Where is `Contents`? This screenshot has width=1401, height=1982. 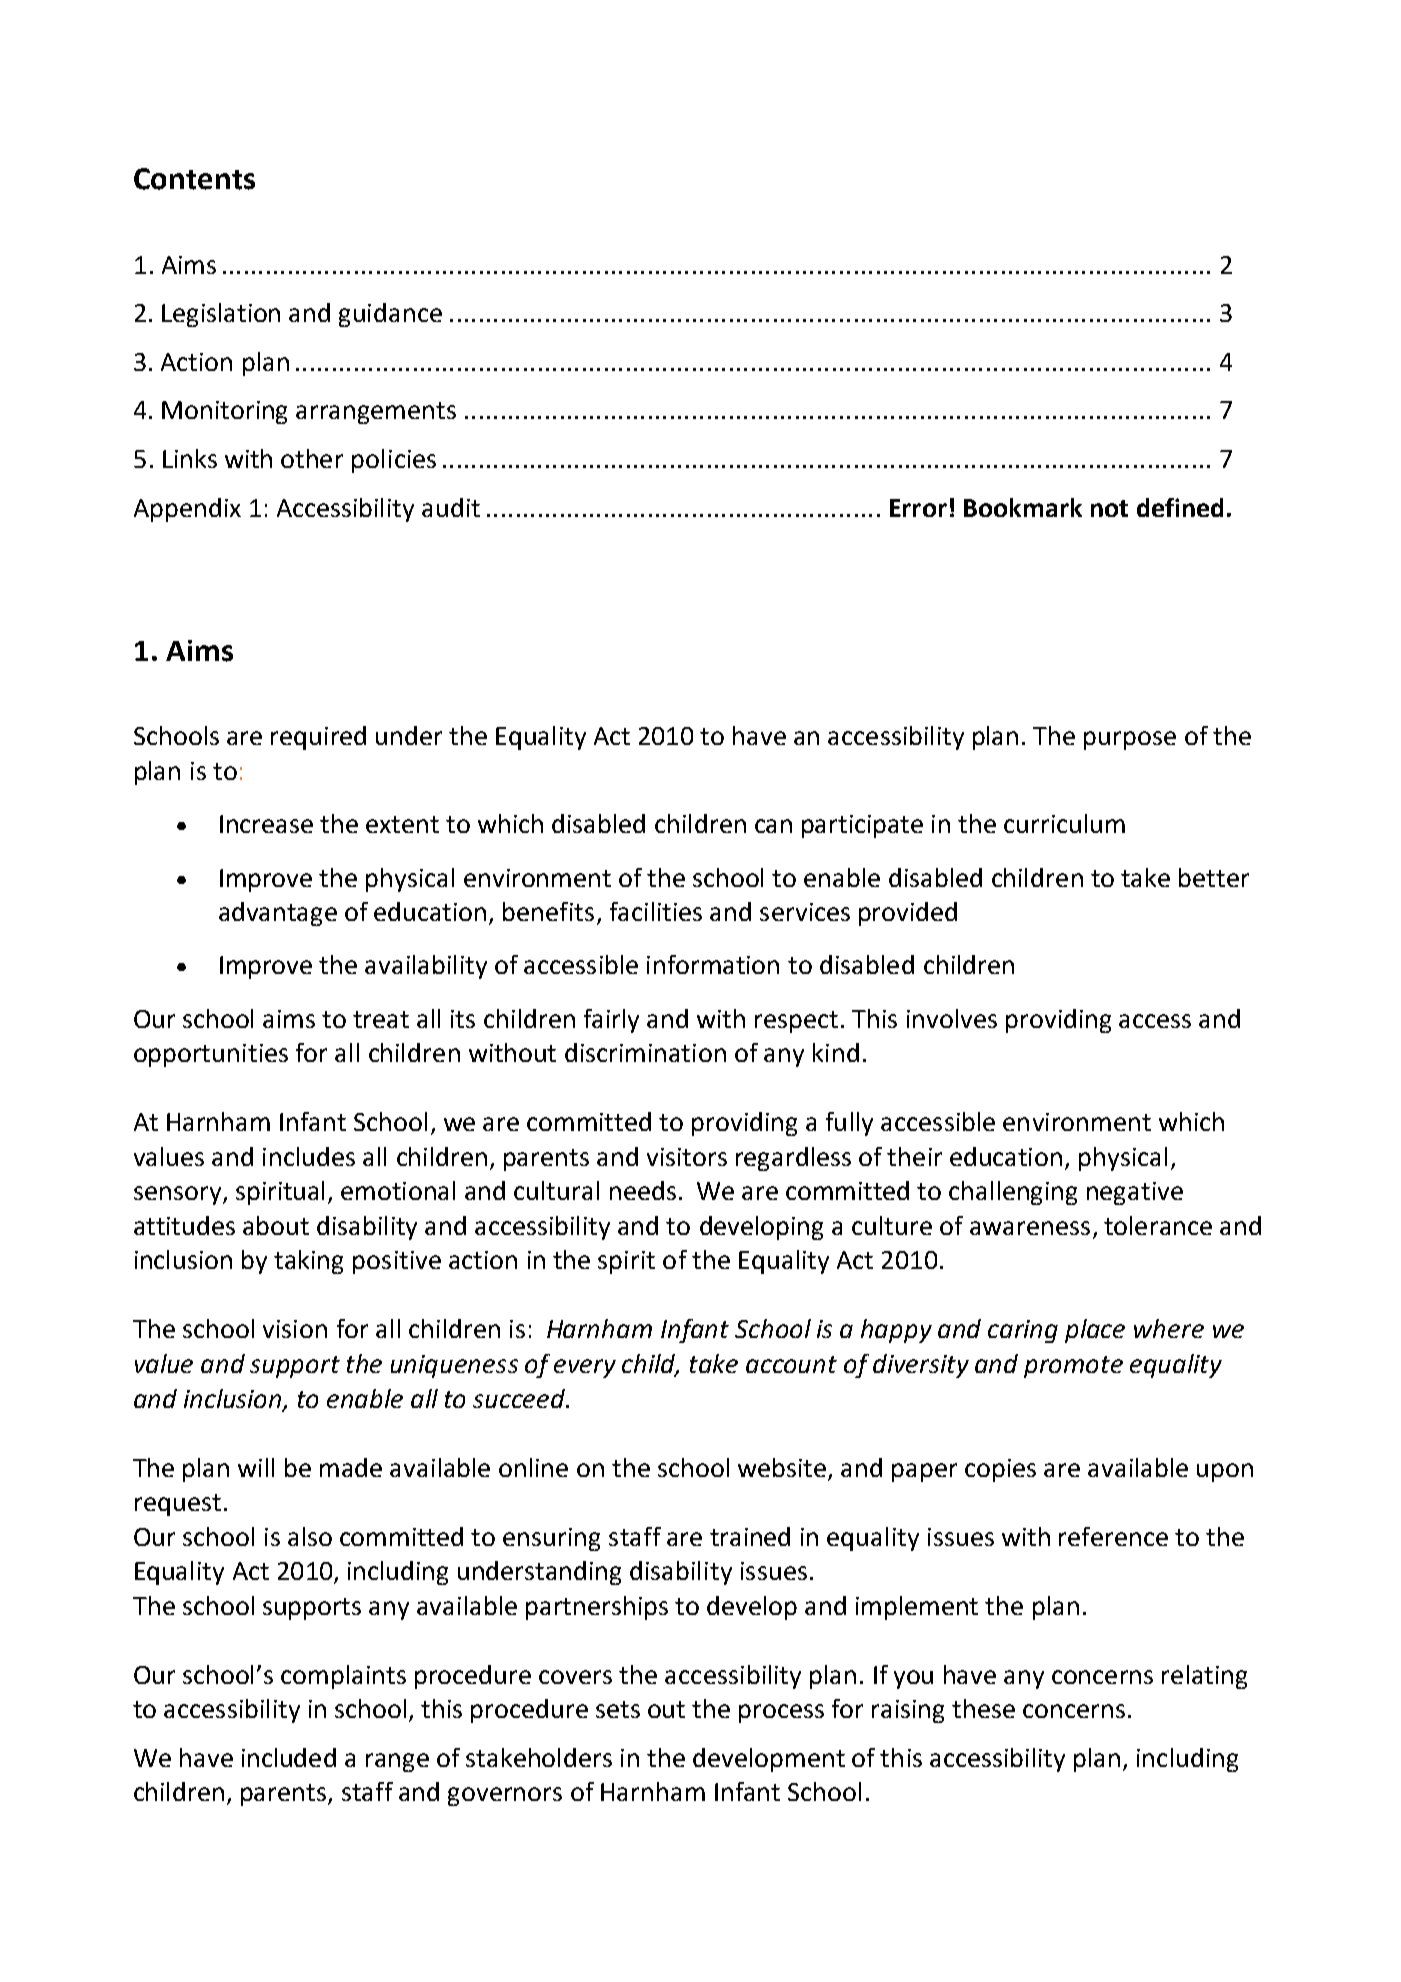
Contents is located at coordinates (194, 179).
